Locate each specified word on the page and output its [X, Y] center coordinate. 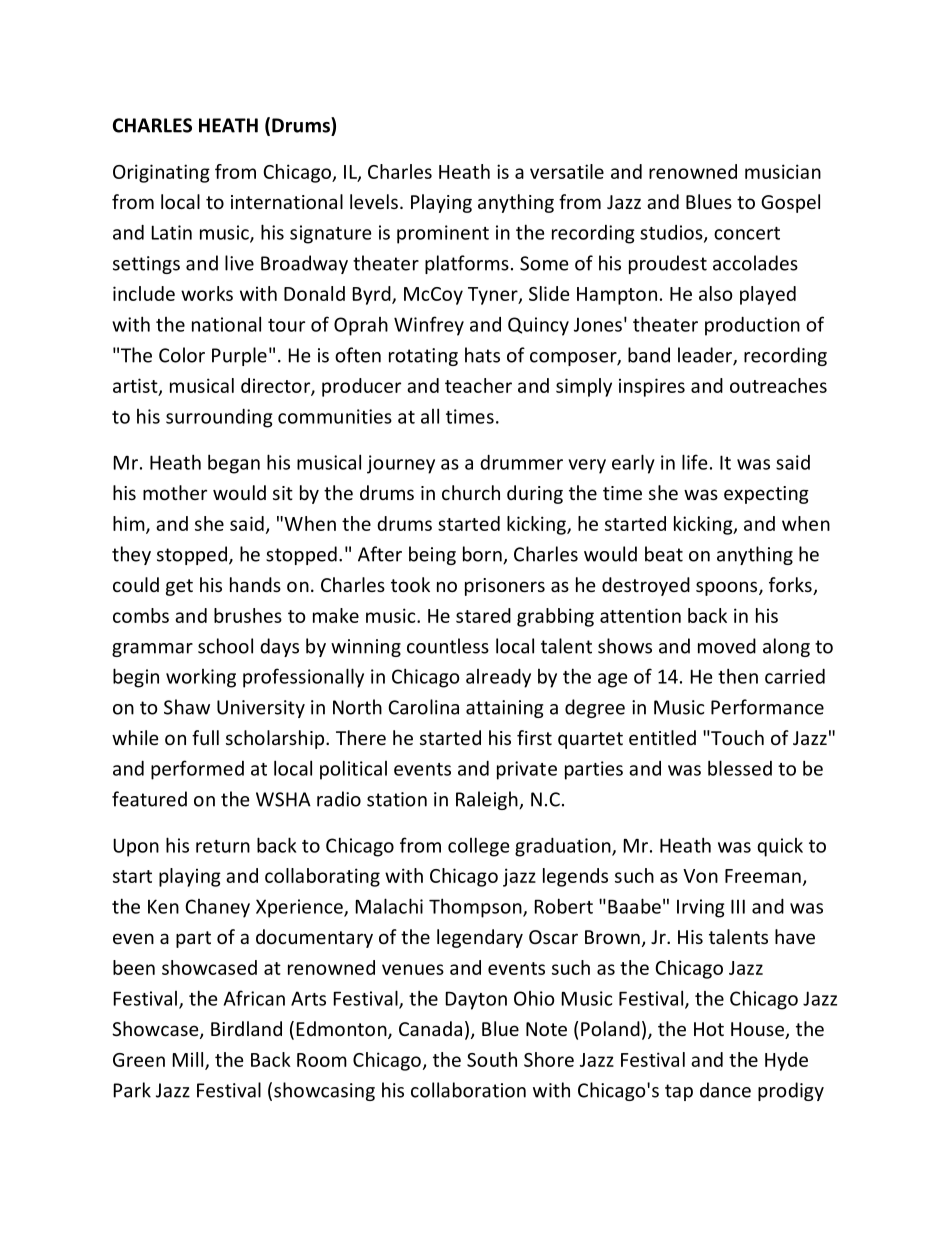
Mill [188, 1059]
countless [448, 646]
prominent [443, 234]
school [225, 646]
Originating [161, 173]
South [492, 1059]
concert [747, 233]
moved [727, 646]
